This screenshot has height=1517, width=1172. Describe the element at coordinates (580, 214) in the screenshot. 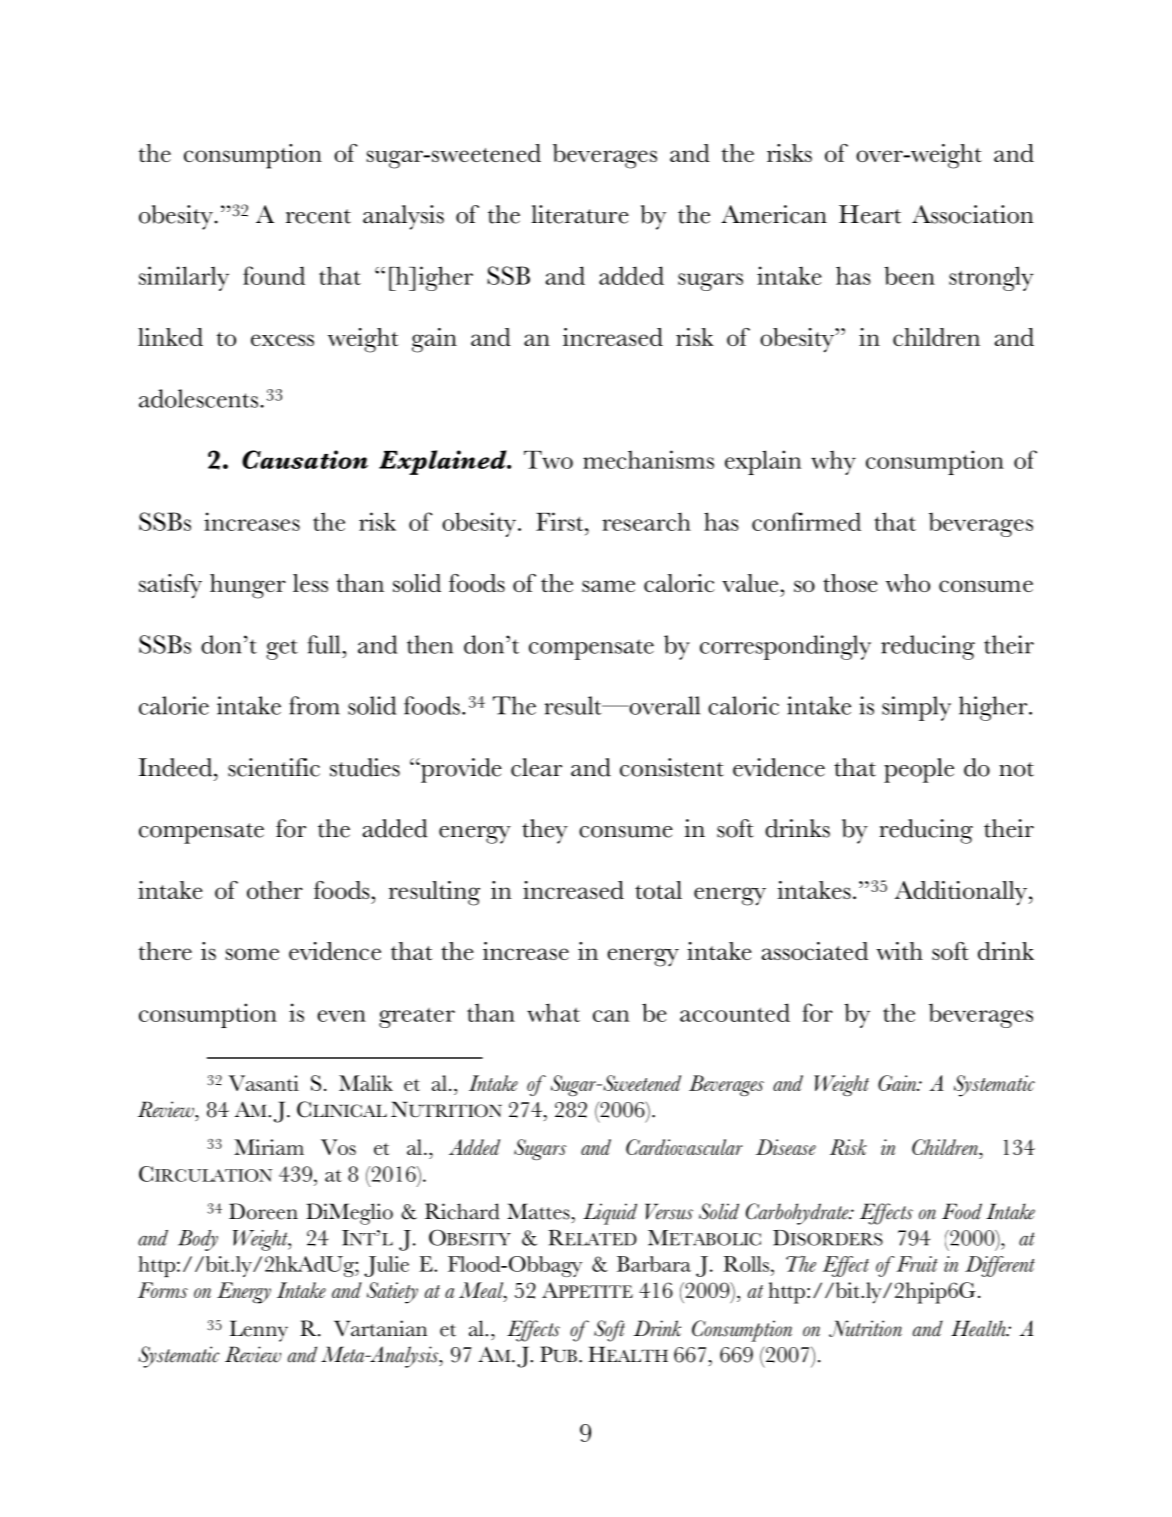

I see `literature` at that location.
